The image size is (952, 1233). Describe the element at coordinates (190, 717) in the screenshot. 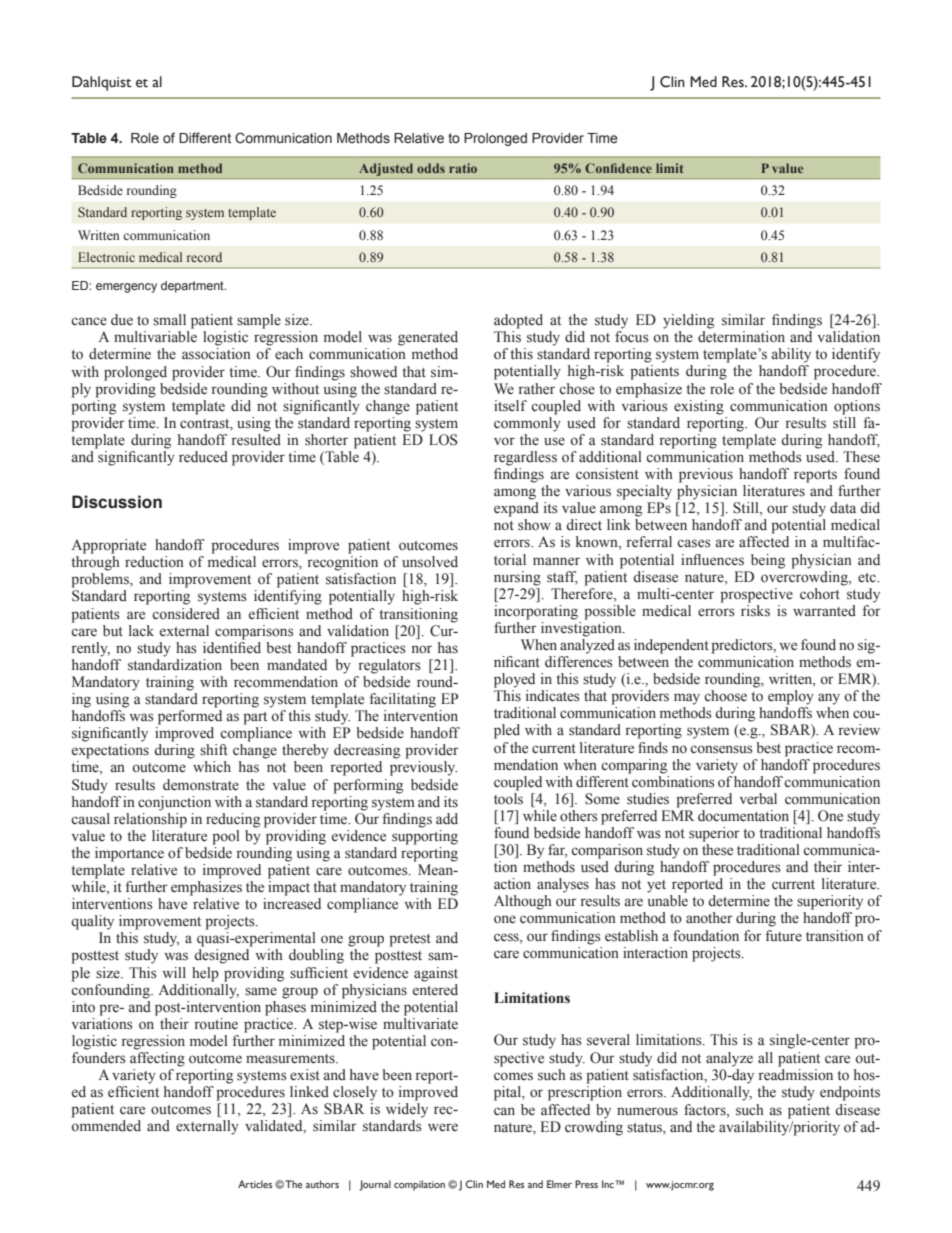

I see `performed` at that location.
